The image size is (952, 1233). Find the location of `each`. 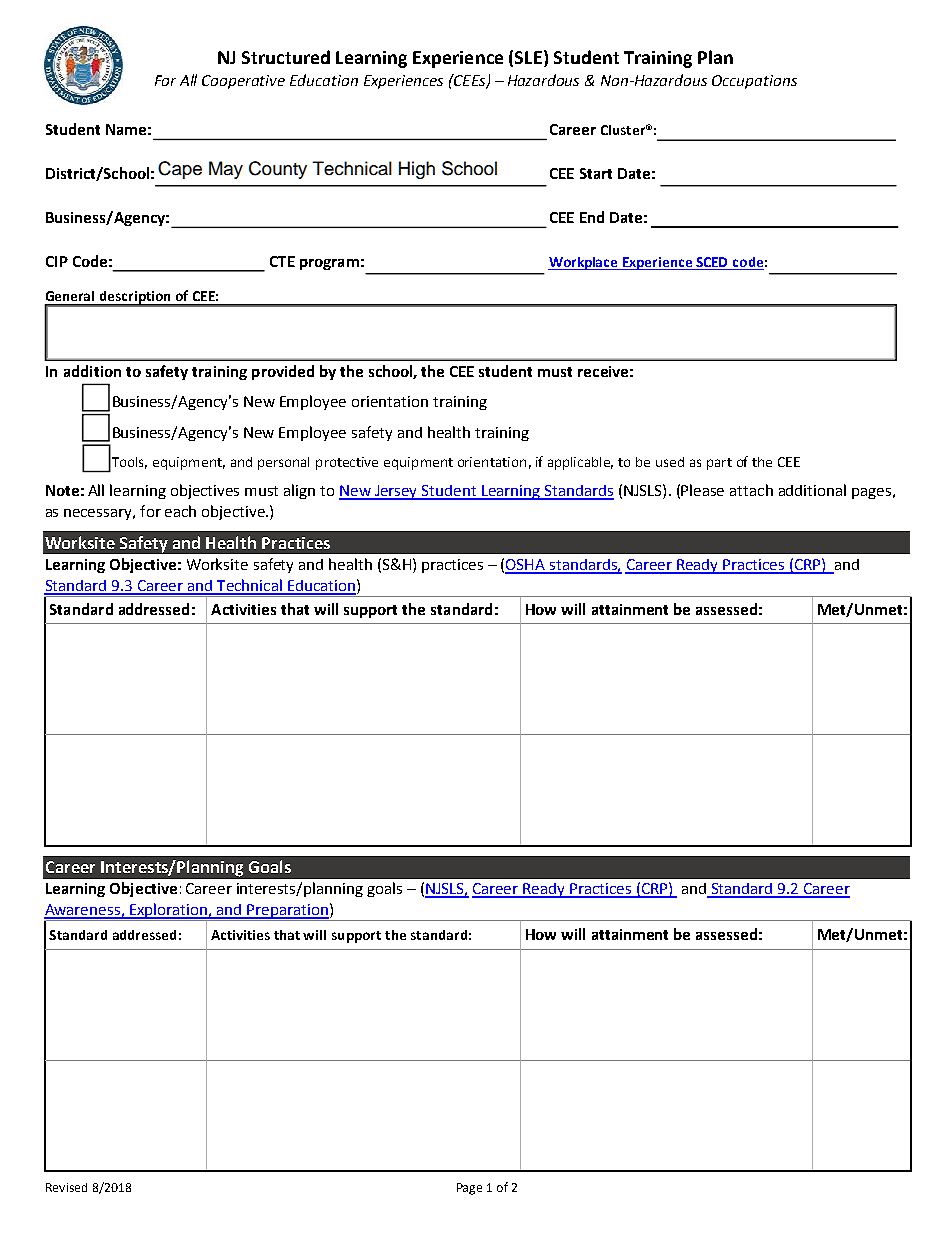

each is located at coordinates (180, 511).
